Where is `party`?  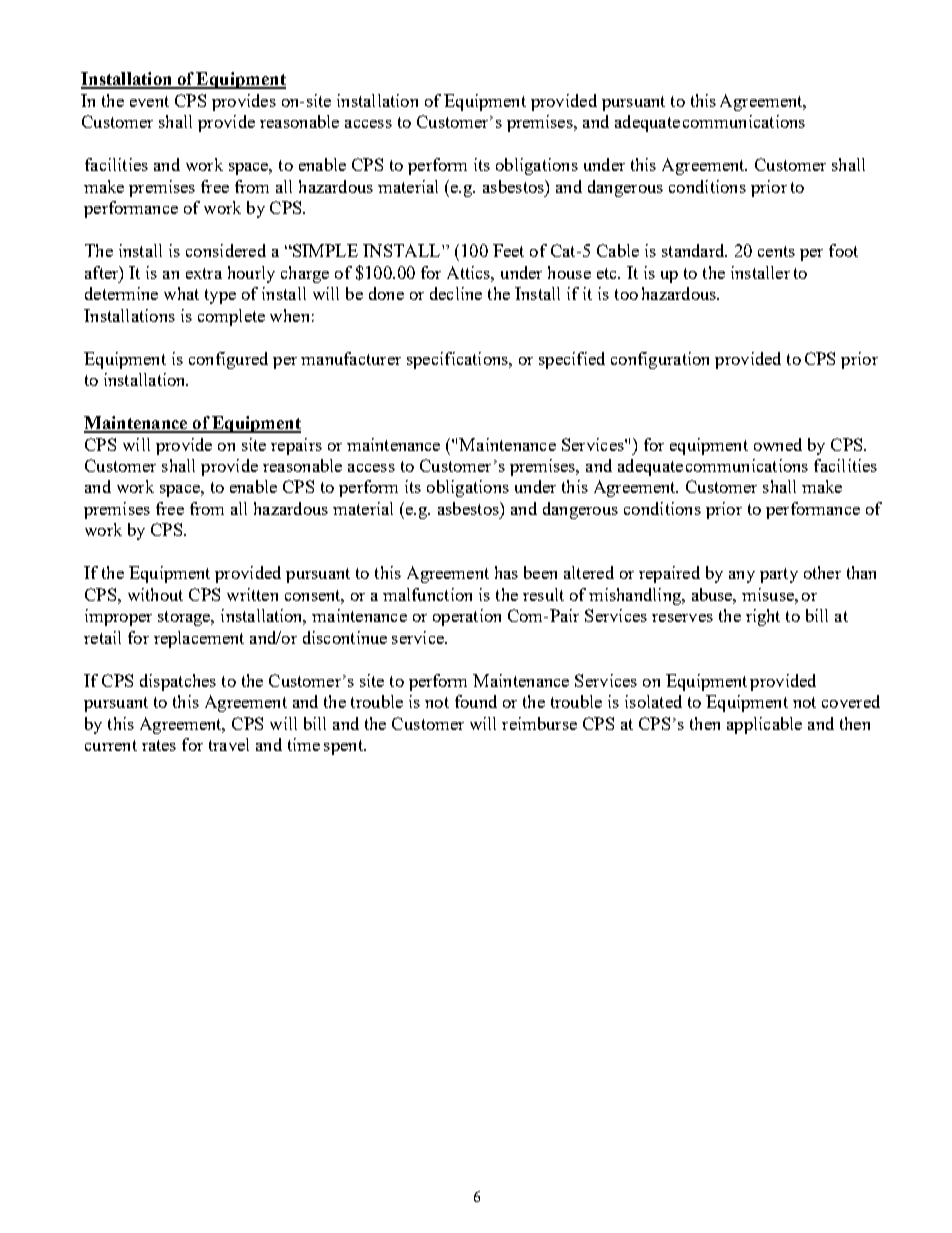
party is located at coordinates (779, 575).
